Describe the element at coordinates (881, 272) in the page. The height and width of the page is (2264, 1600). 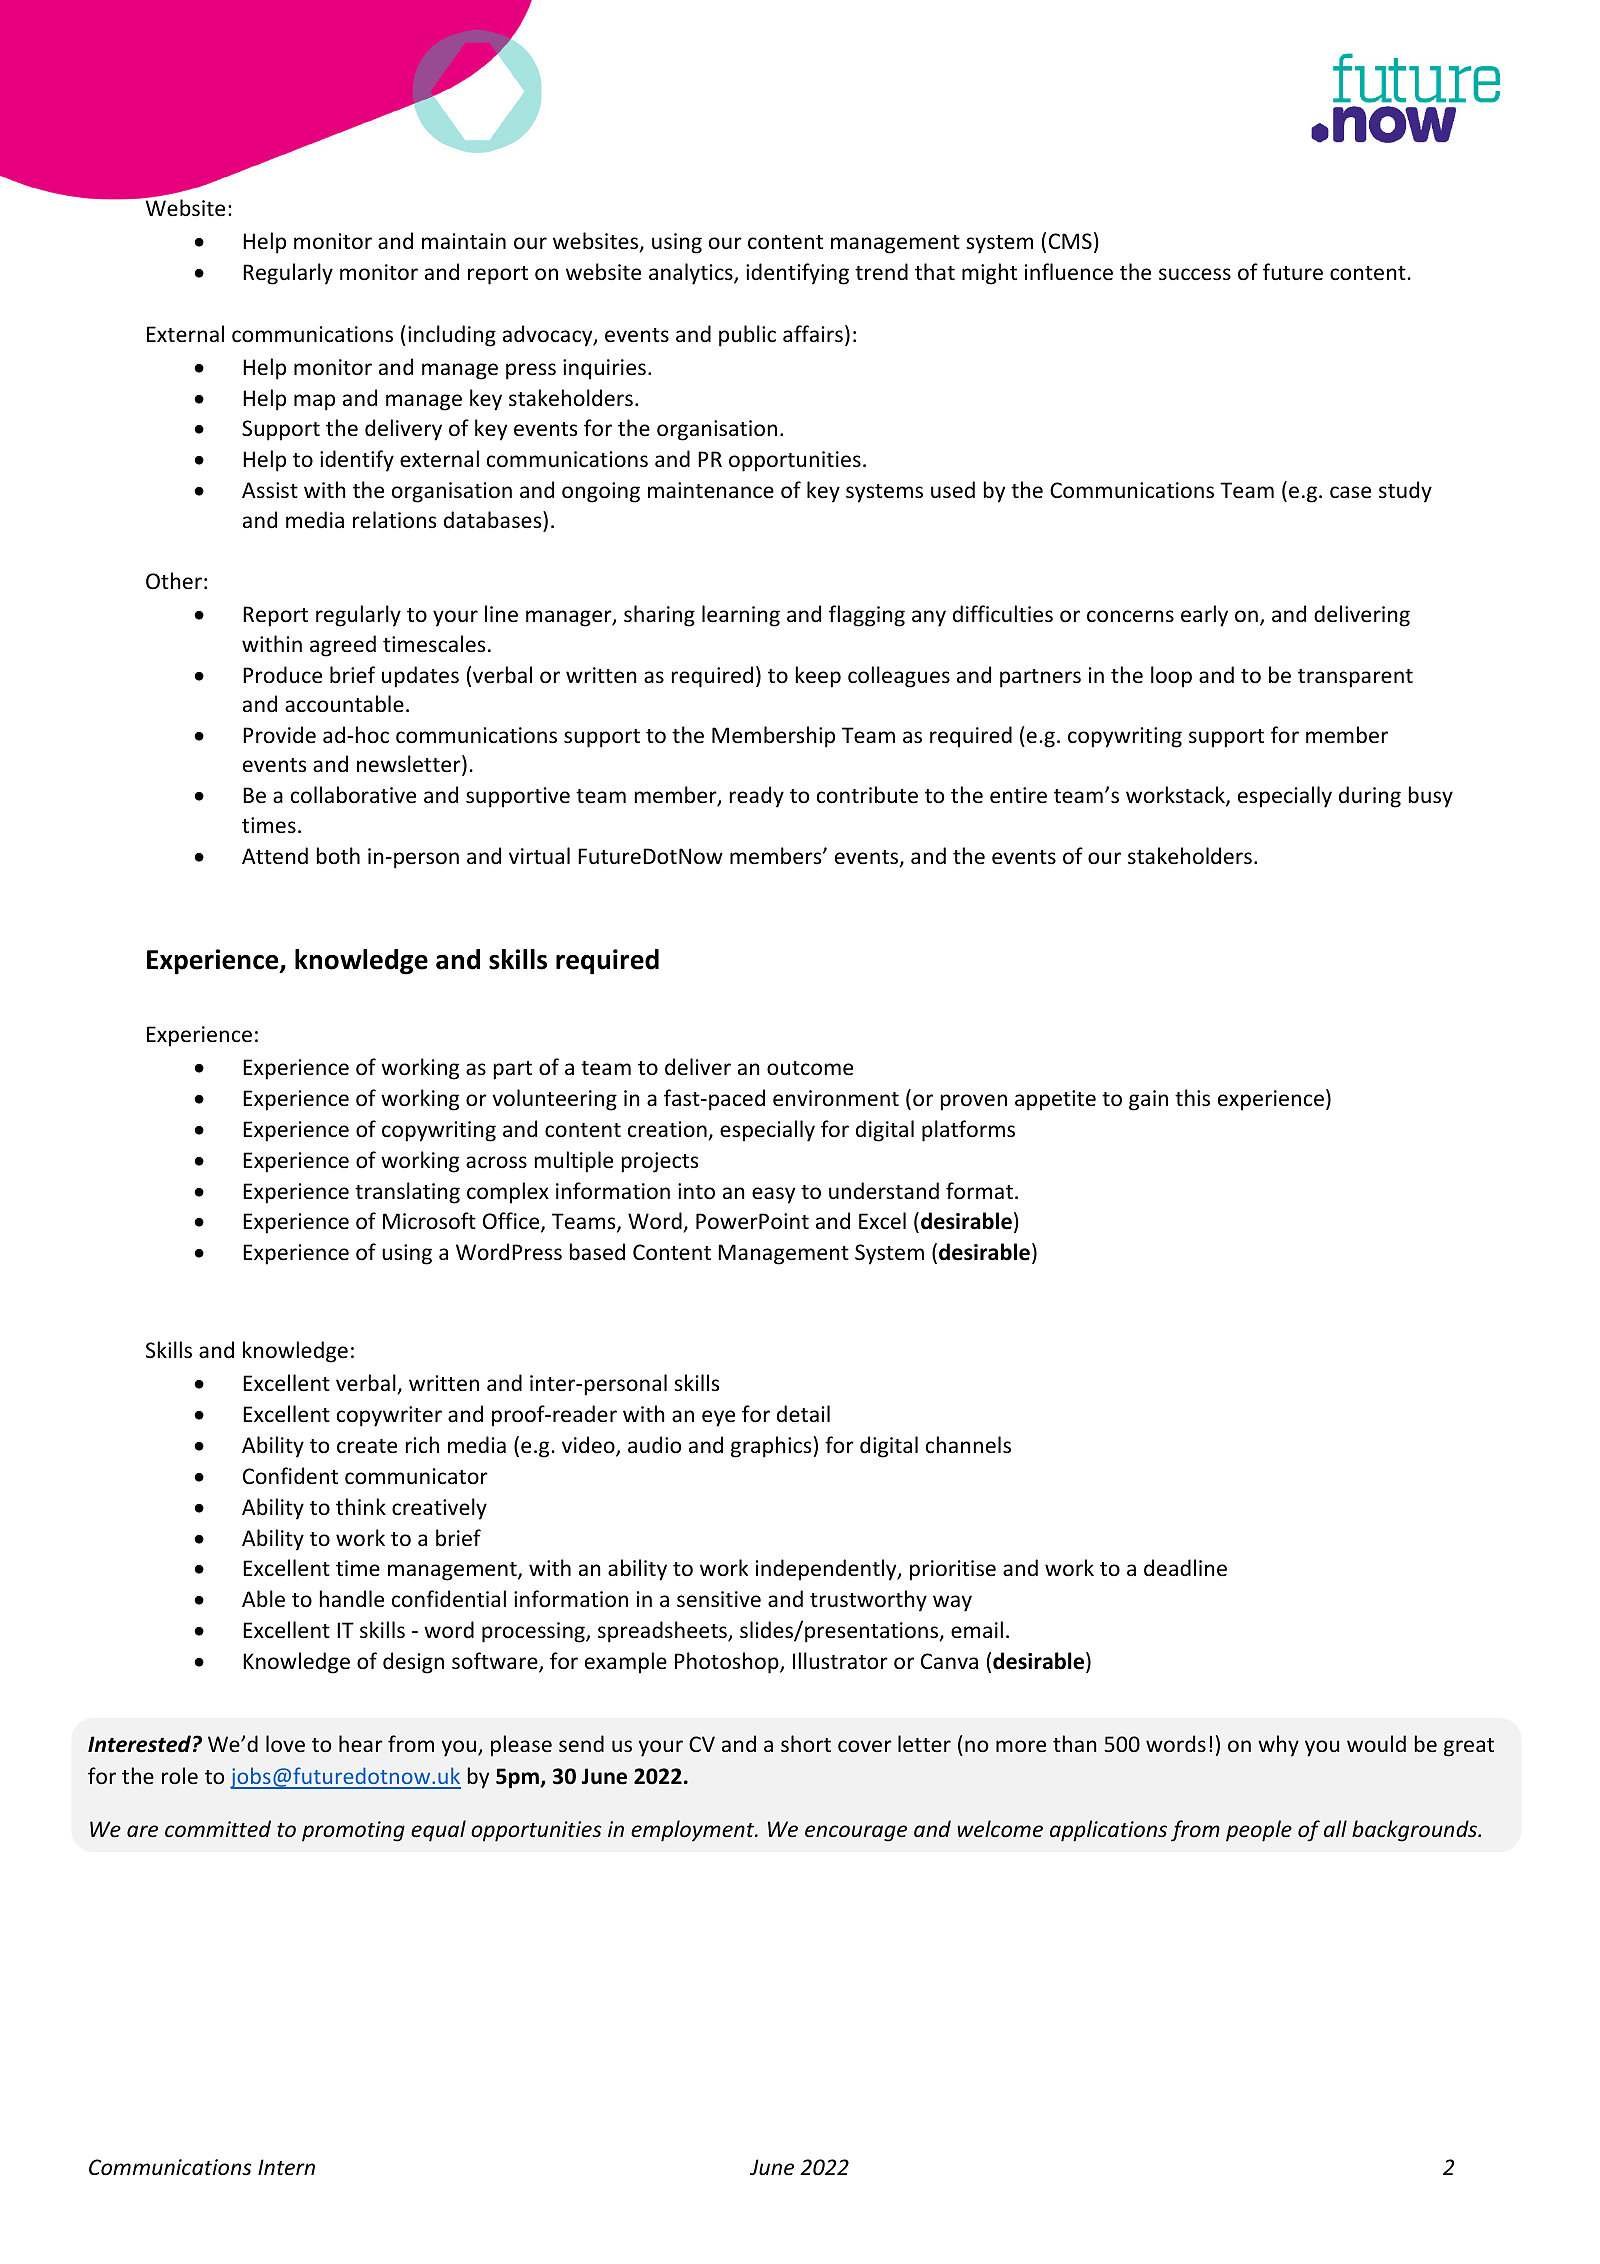
I see `trend` at that location.
